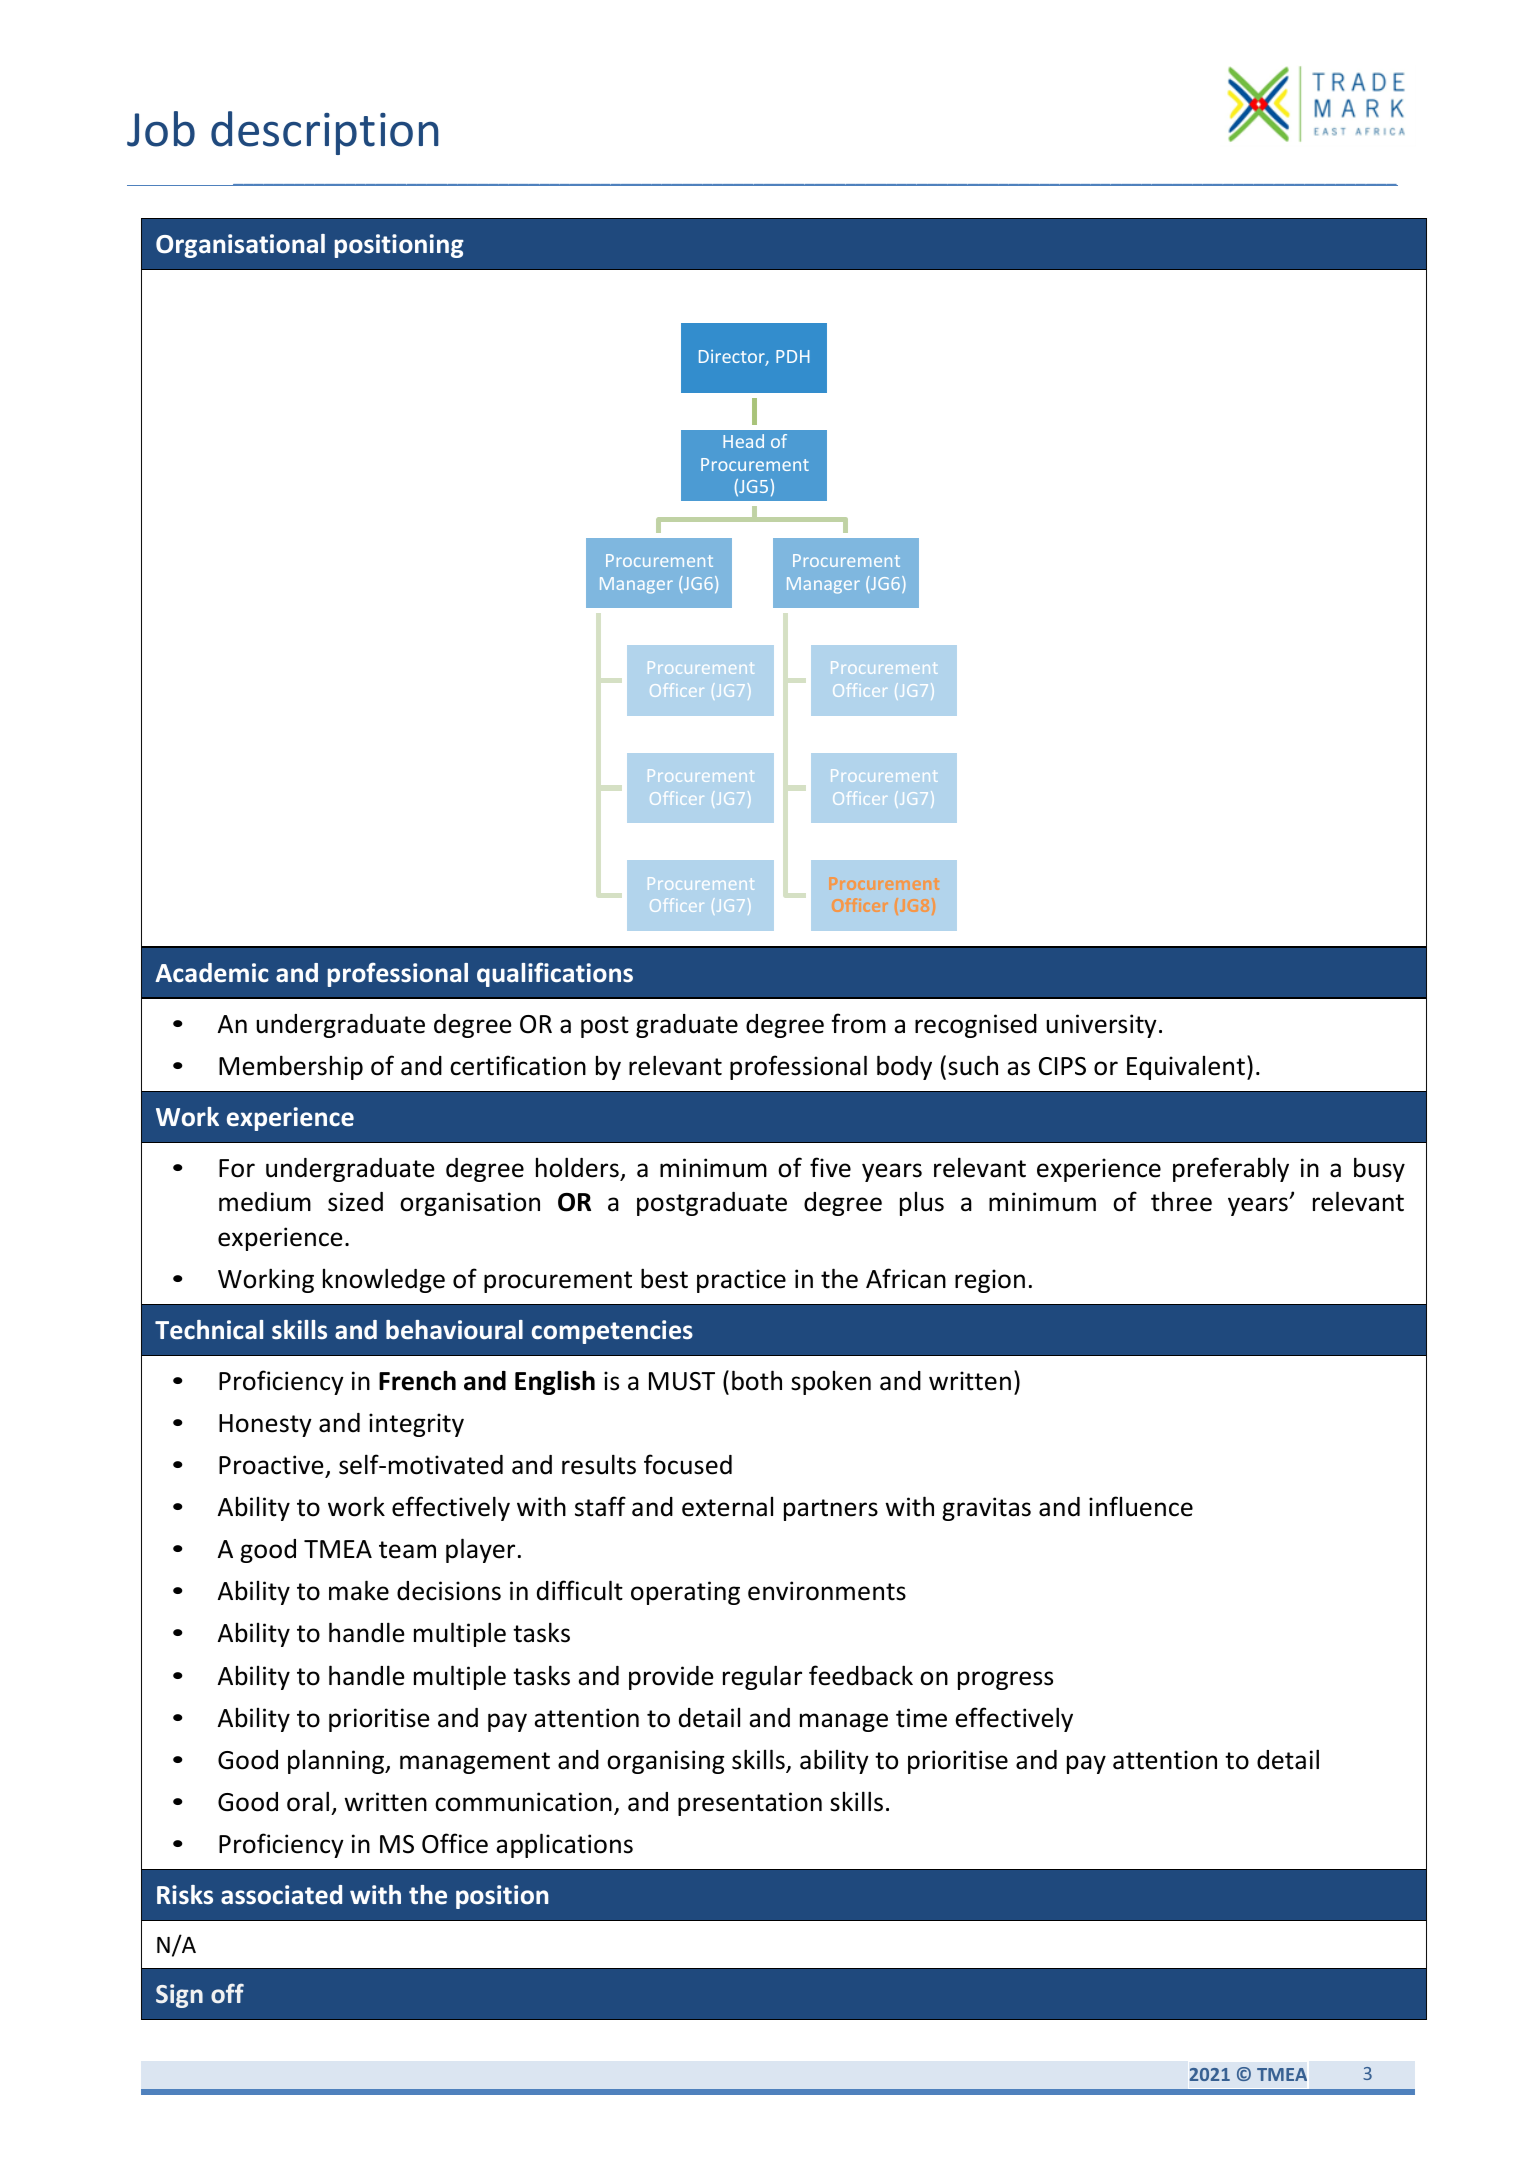 This screenshot has width=1525, height=2157. I want to click on Equivalent, so click(1186, 1068).
